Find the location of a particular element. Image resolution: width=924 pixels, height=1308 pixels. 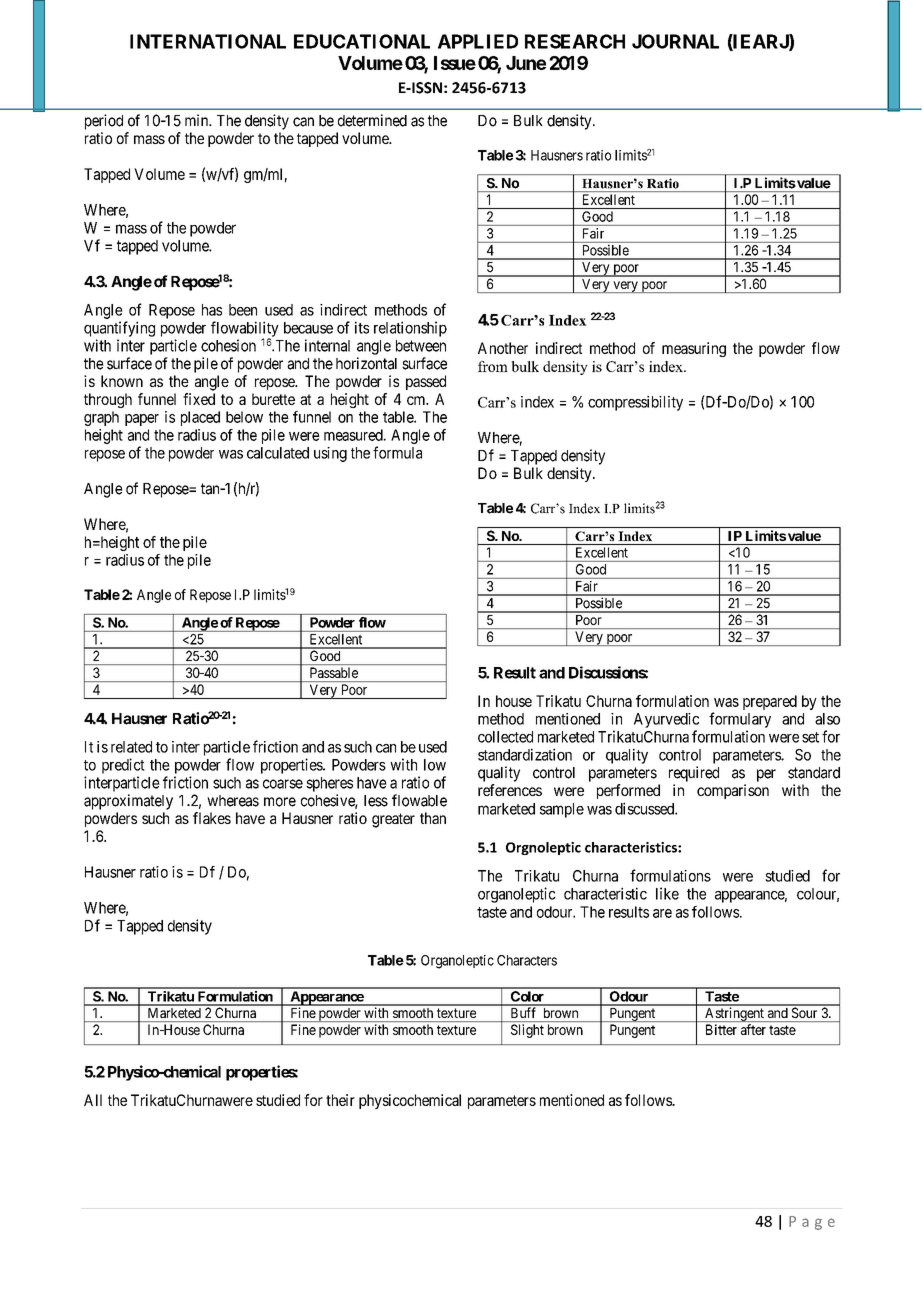

APPLIED is located at coordinates (478, 41).
